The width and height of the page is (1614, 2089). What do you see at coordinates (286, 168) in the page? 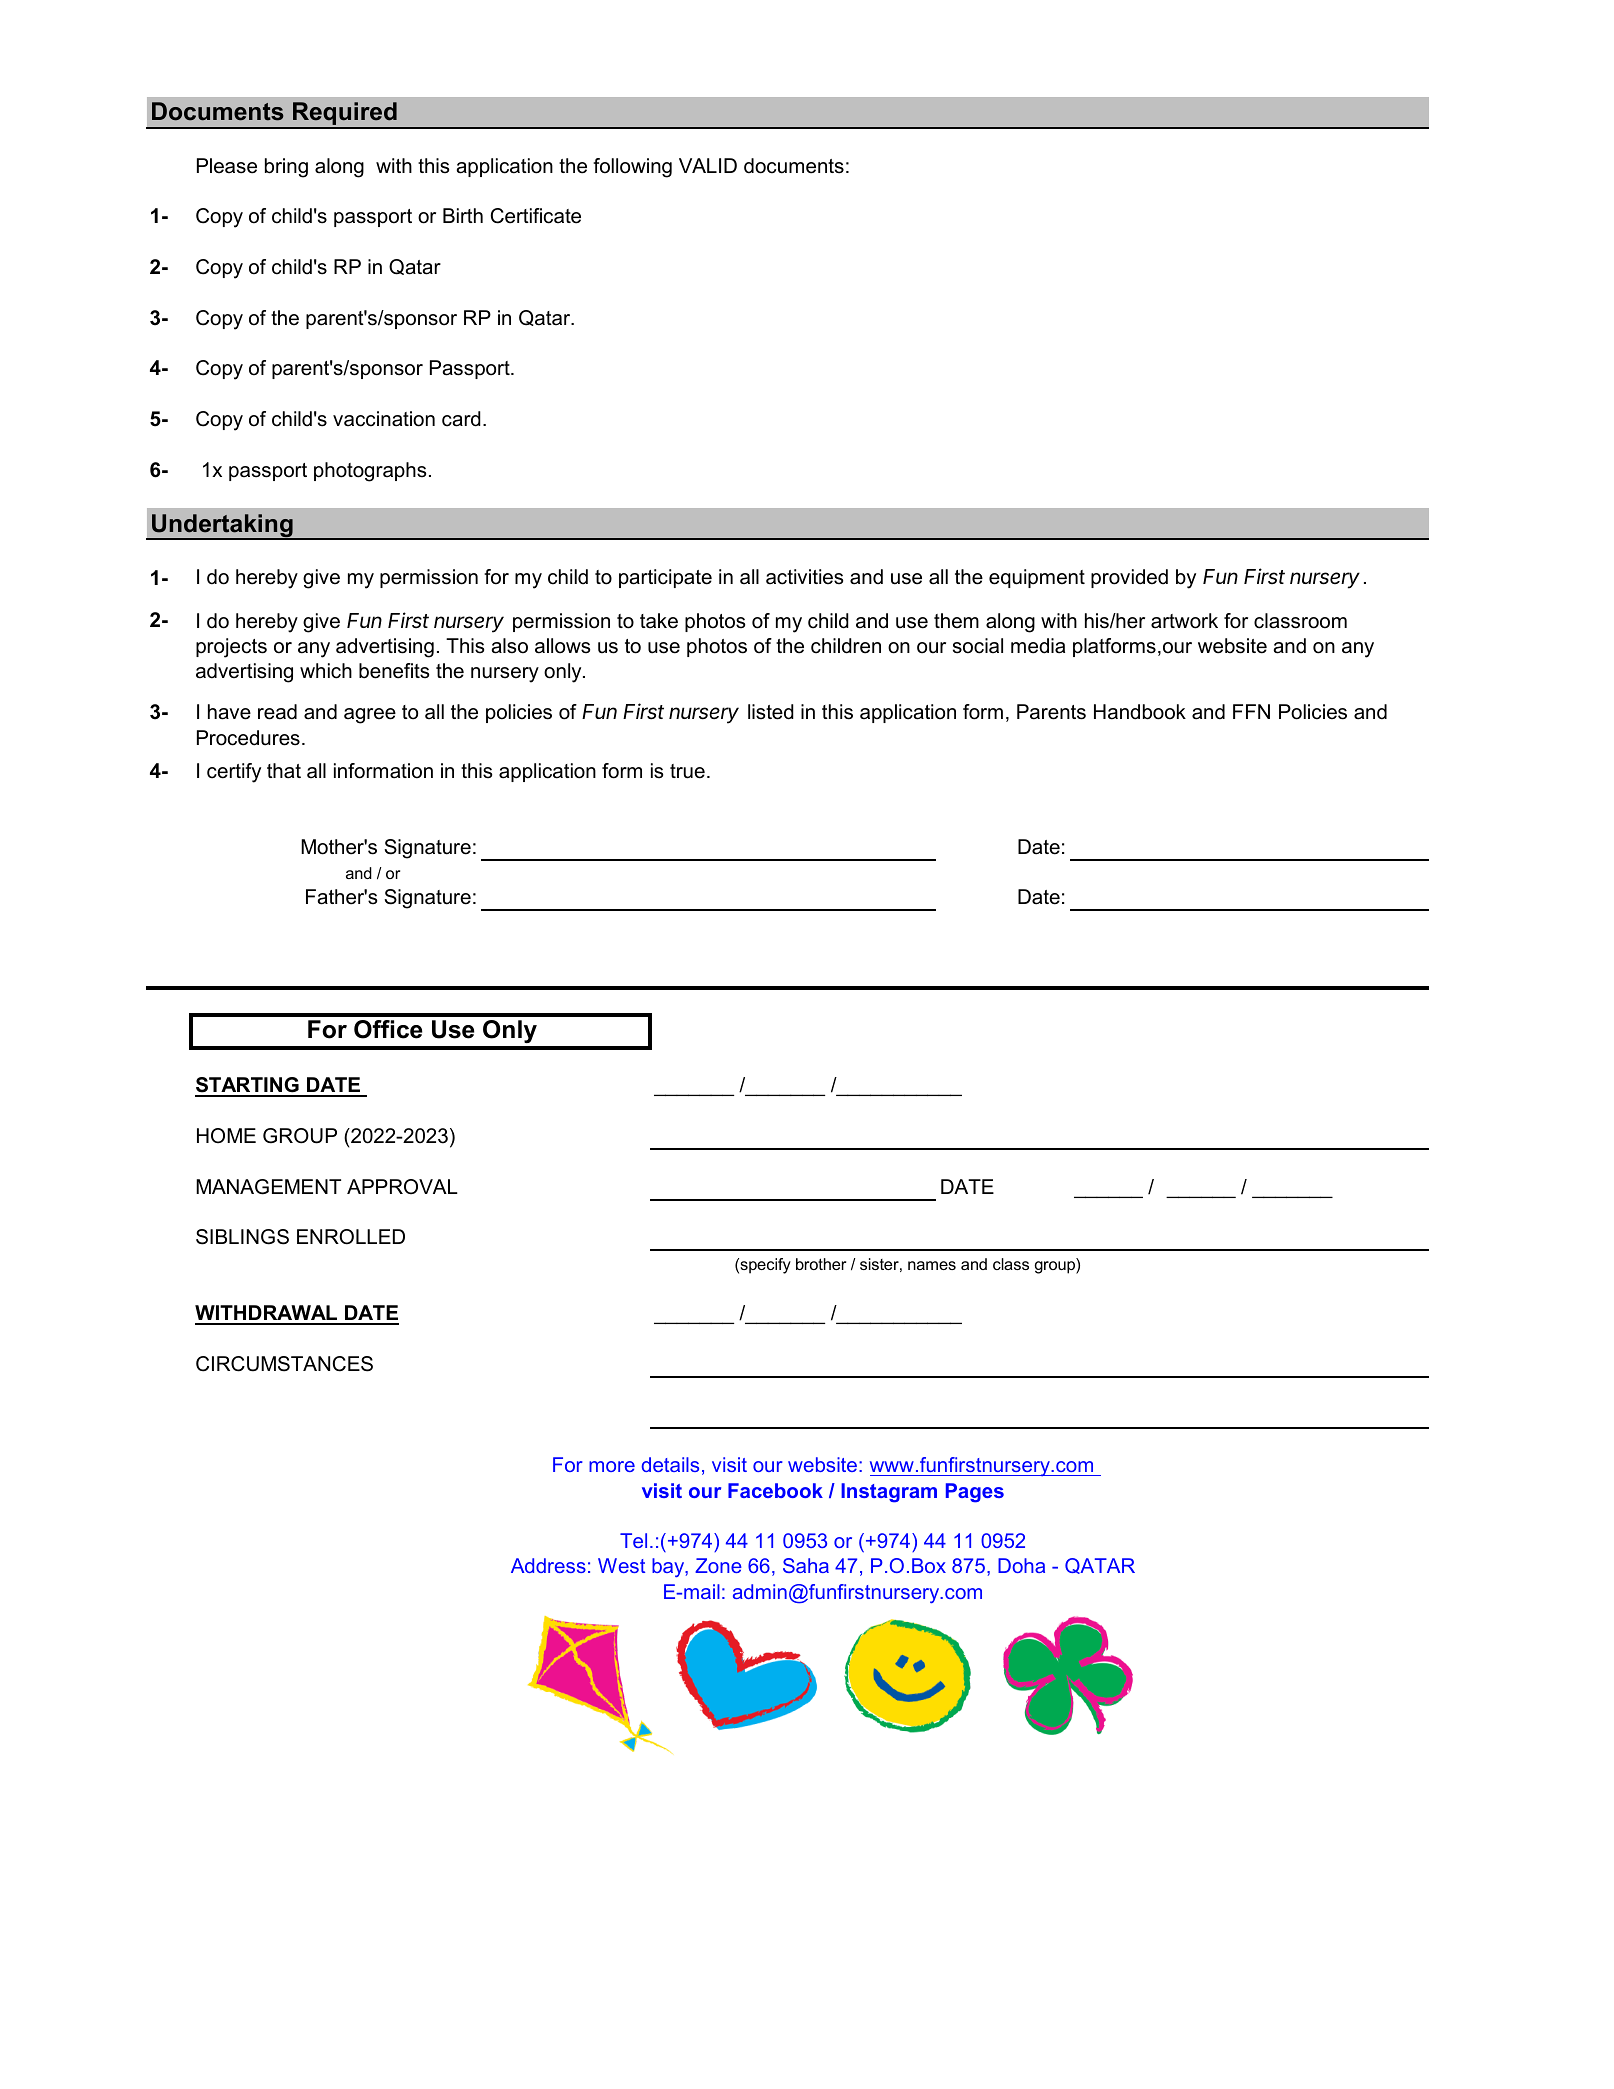
I see `bring` at bounding box center [286, 168].
